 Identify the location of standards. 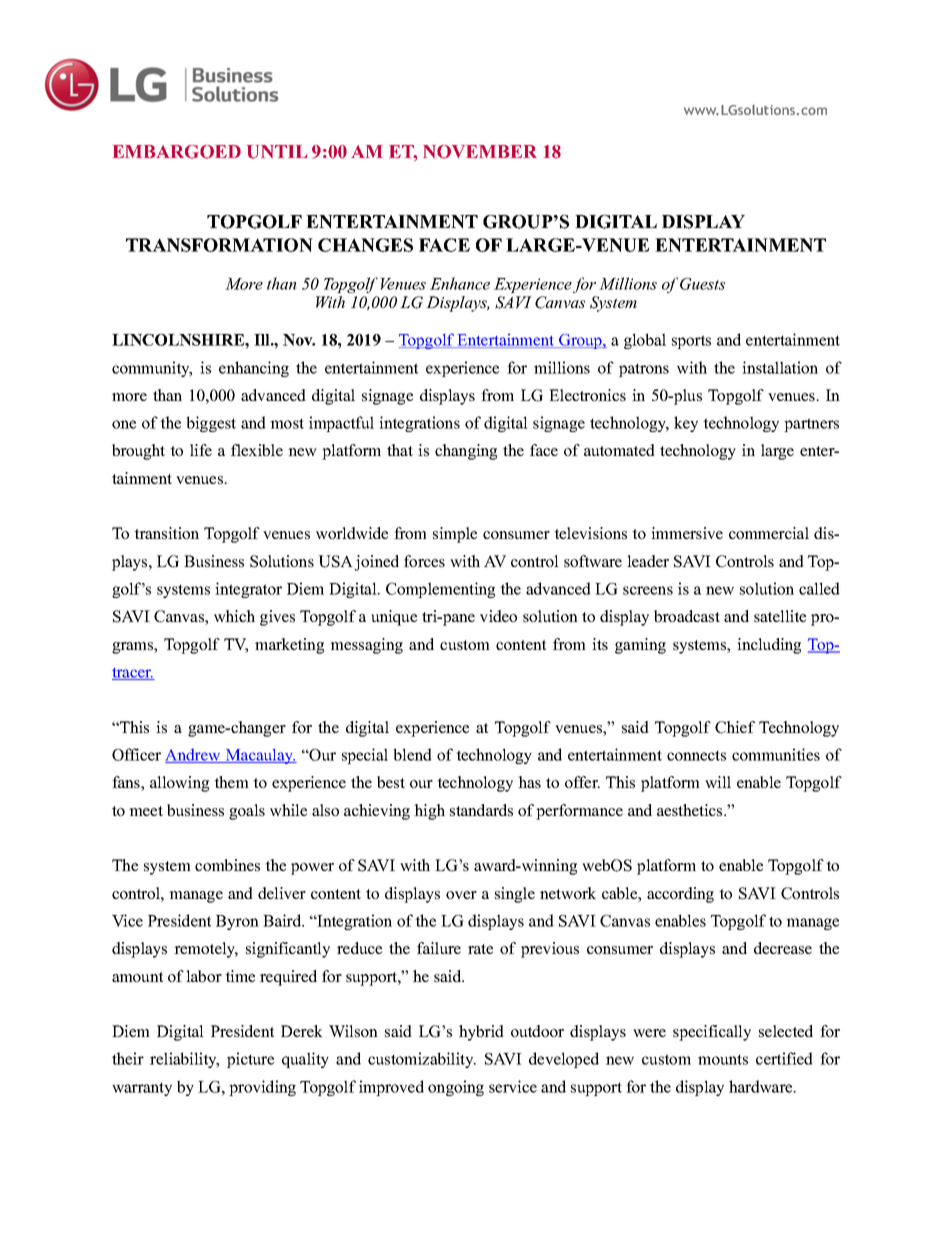
(481, 810).
